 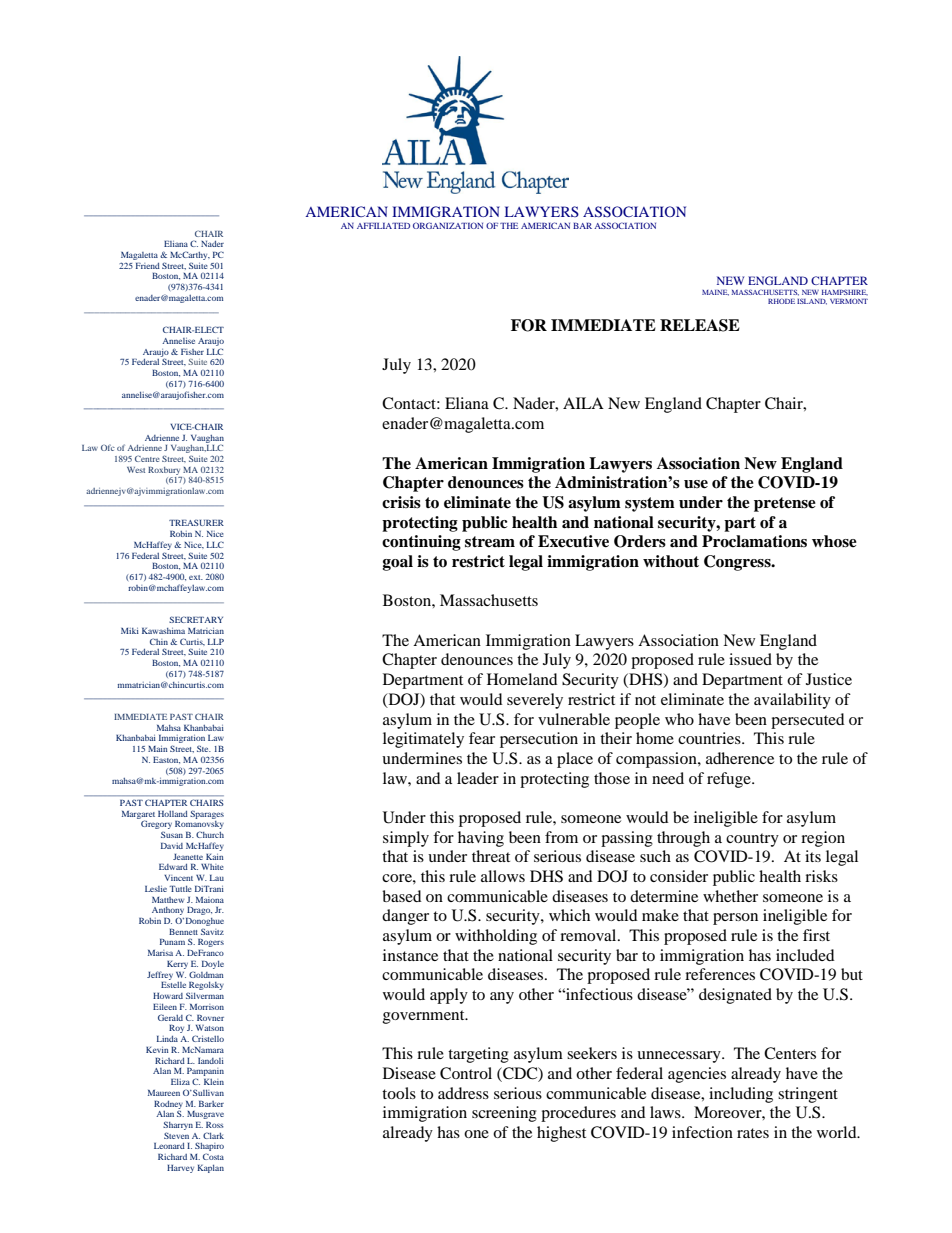 I want to click on Shapiro, so click(x=209, y=1148).
